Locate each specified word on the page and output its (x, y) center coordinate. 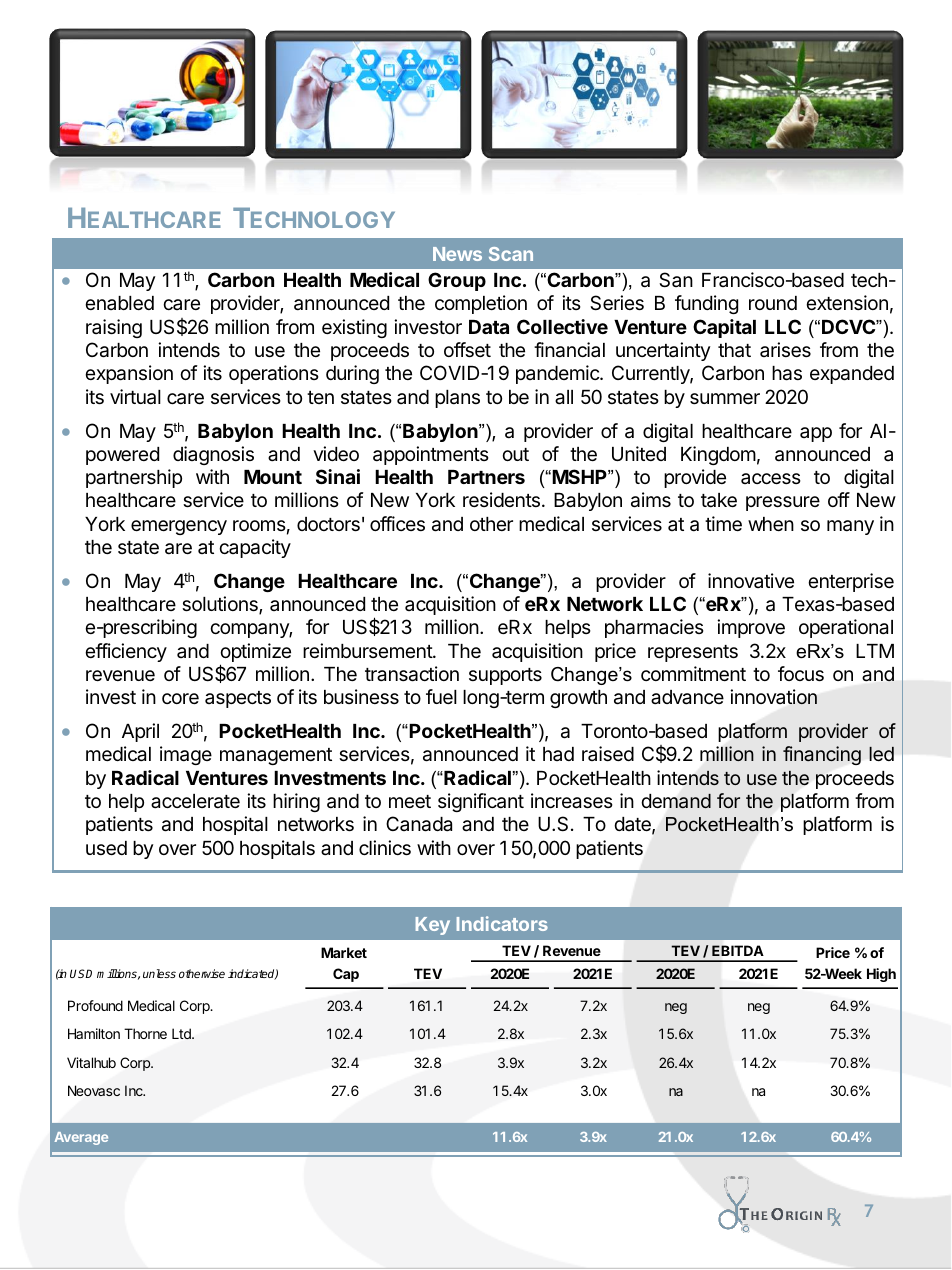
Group (457, 281)
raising (114, 328)
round (773, 303)
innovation (773, 697)
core (180, 698)
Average (81, 1138)
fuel (441, 696)
